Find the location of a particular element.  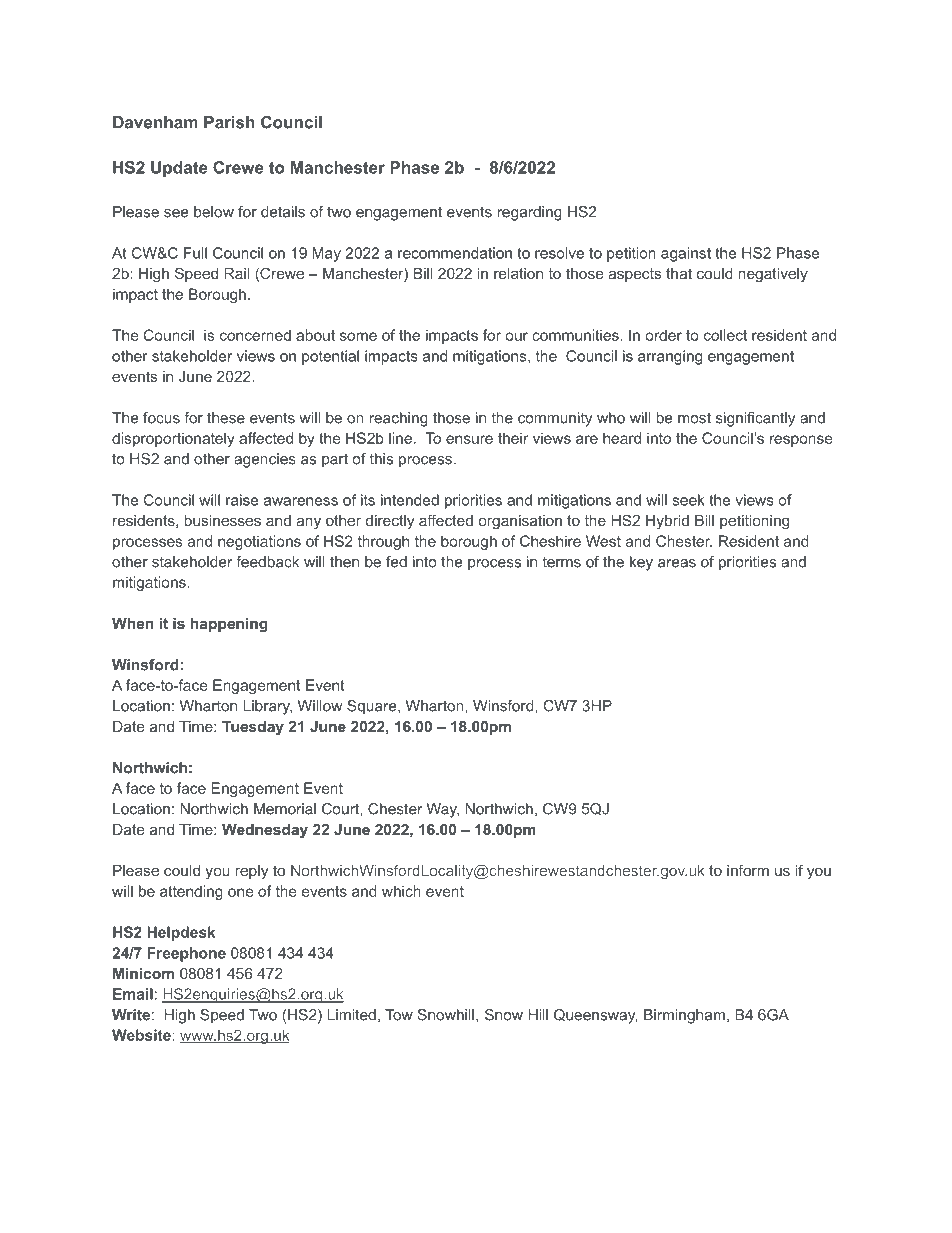

Square is located at coordinates (373, 707).
